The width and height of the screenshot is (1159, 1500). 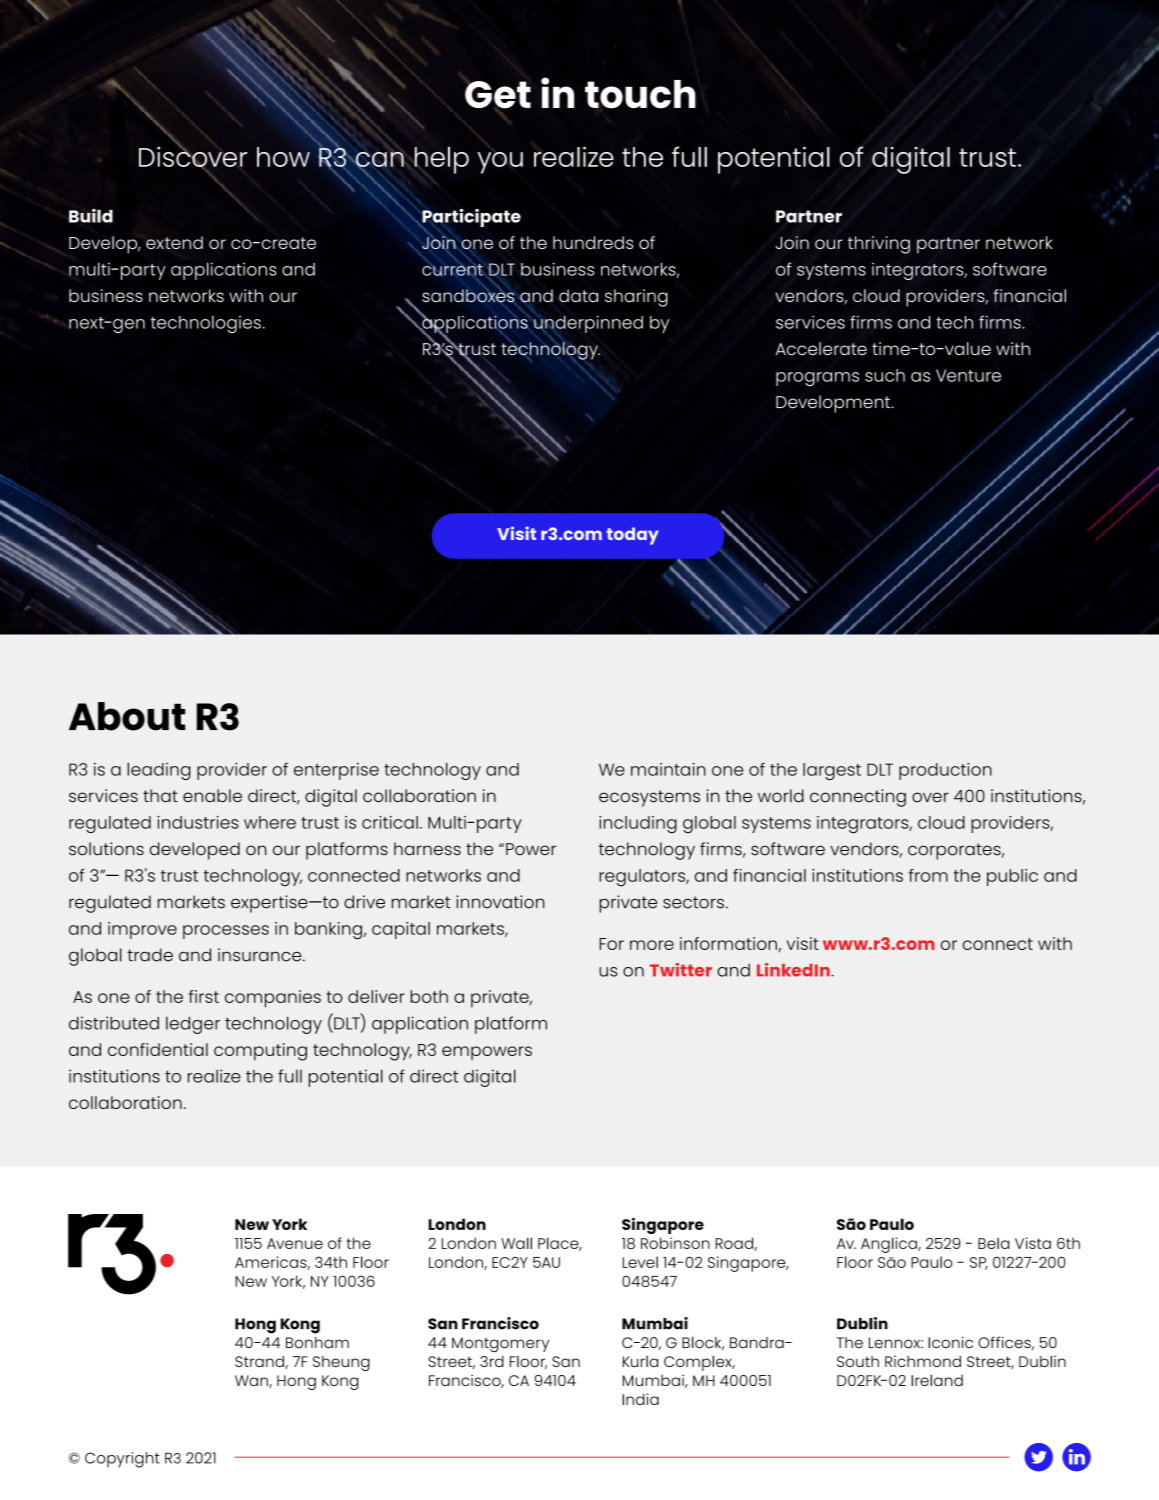 What do you see at coordinates (668, 769) in the screenshot?
I see `maintain` at bounding box center [668, 769].
